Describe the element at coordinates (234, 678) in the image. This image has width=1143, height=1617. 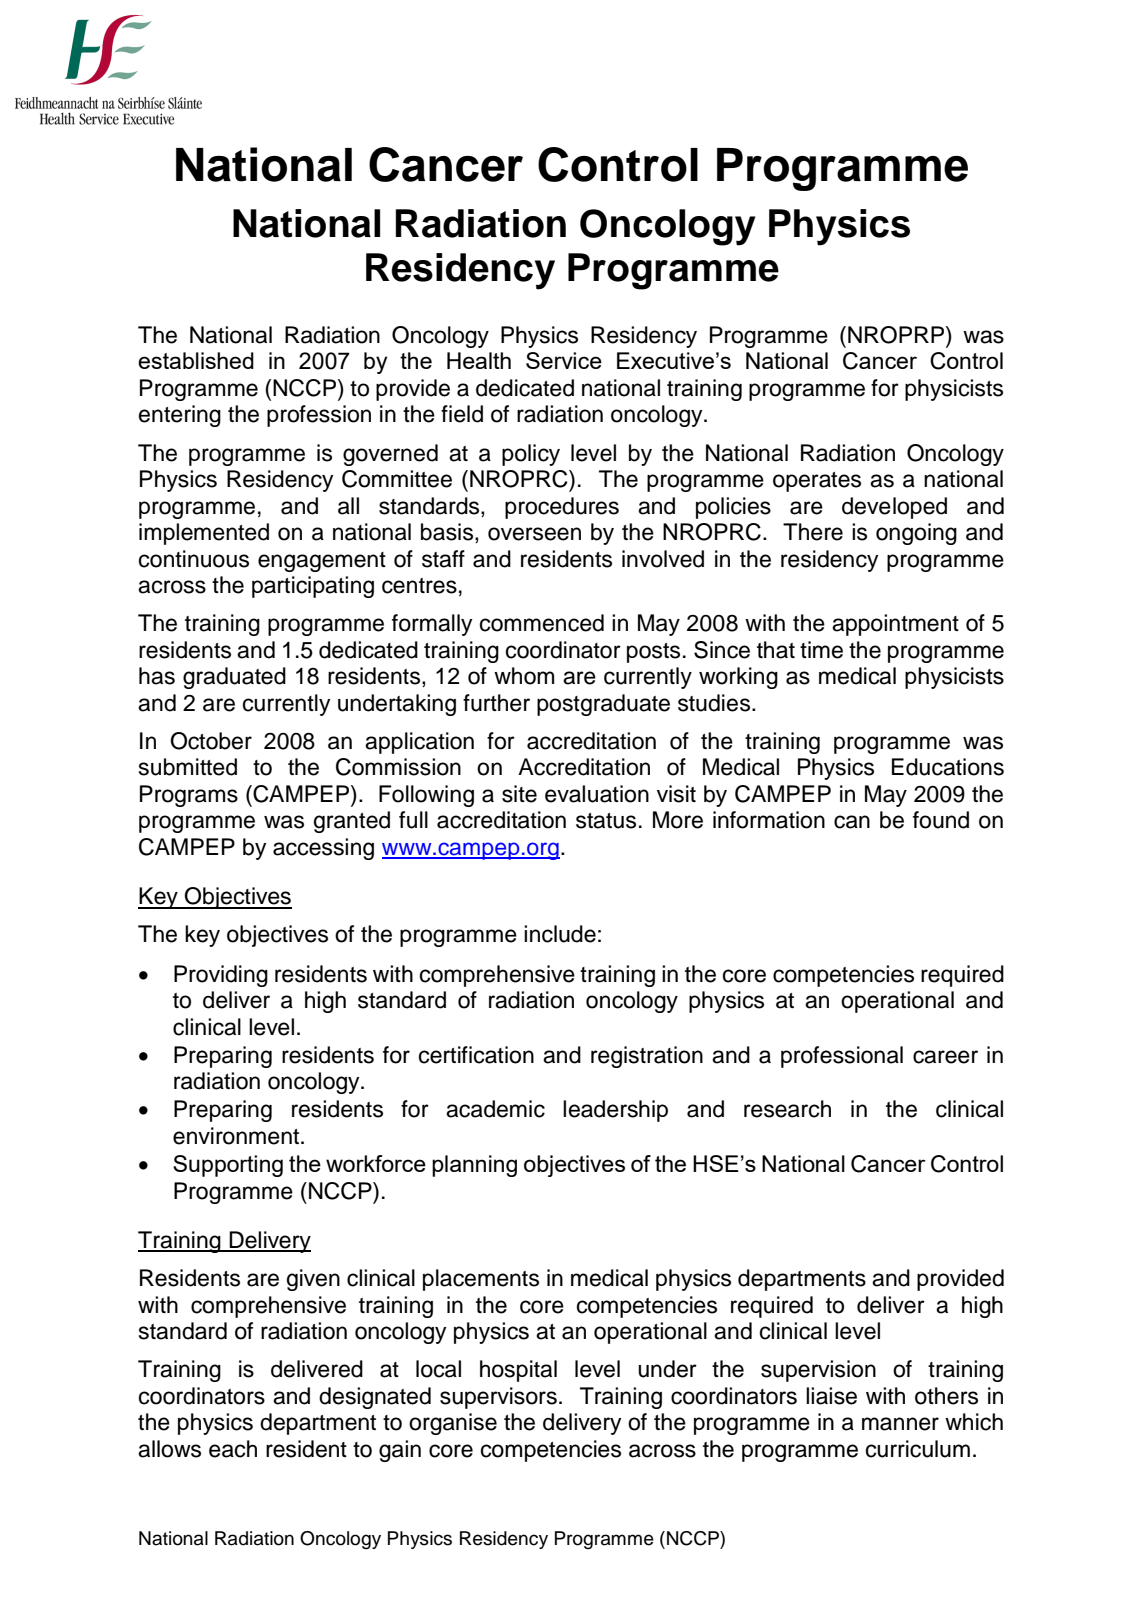
I see `graduated` at that location.
